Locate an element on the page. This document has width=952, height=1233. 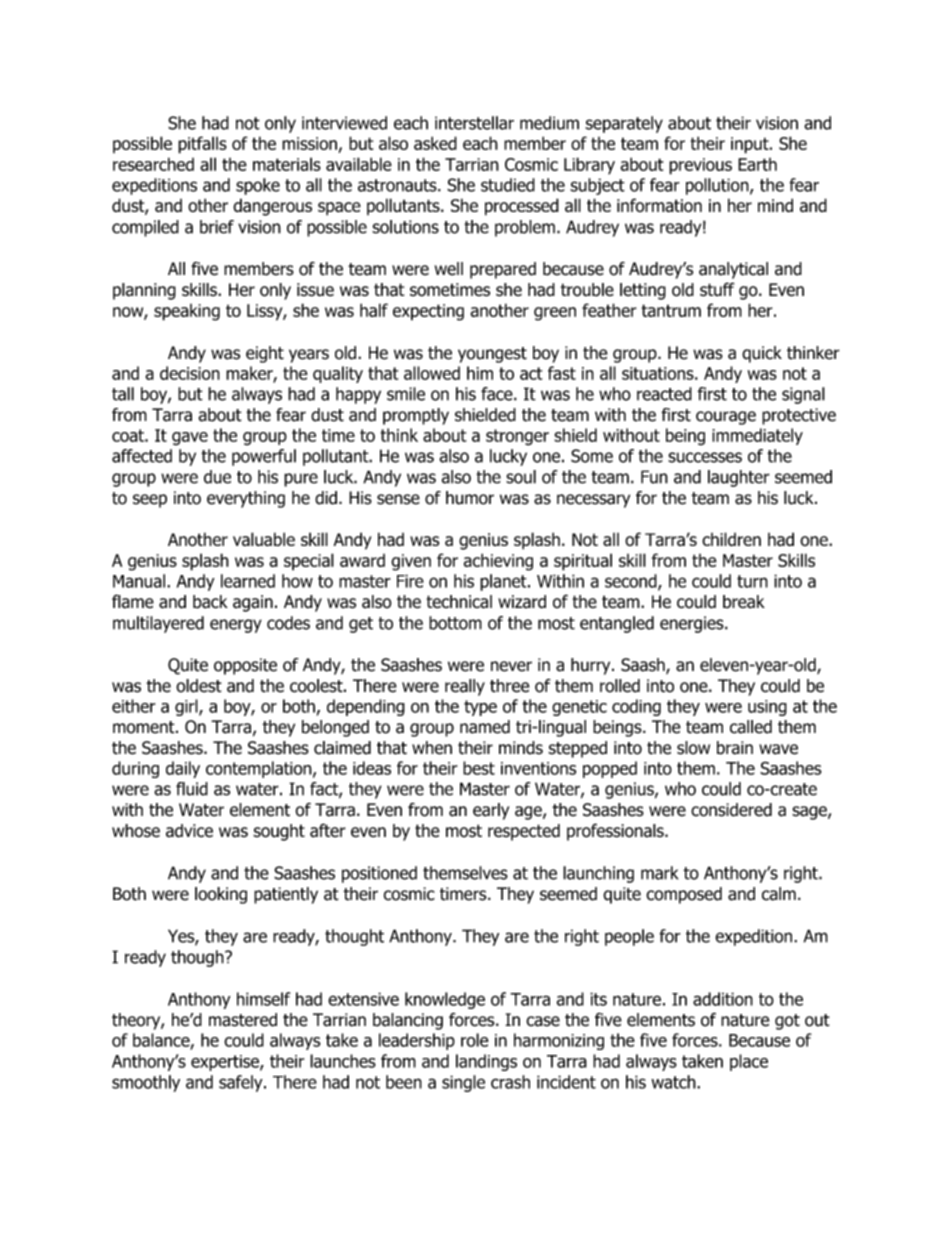
back is located at coordinates (210, 602).
